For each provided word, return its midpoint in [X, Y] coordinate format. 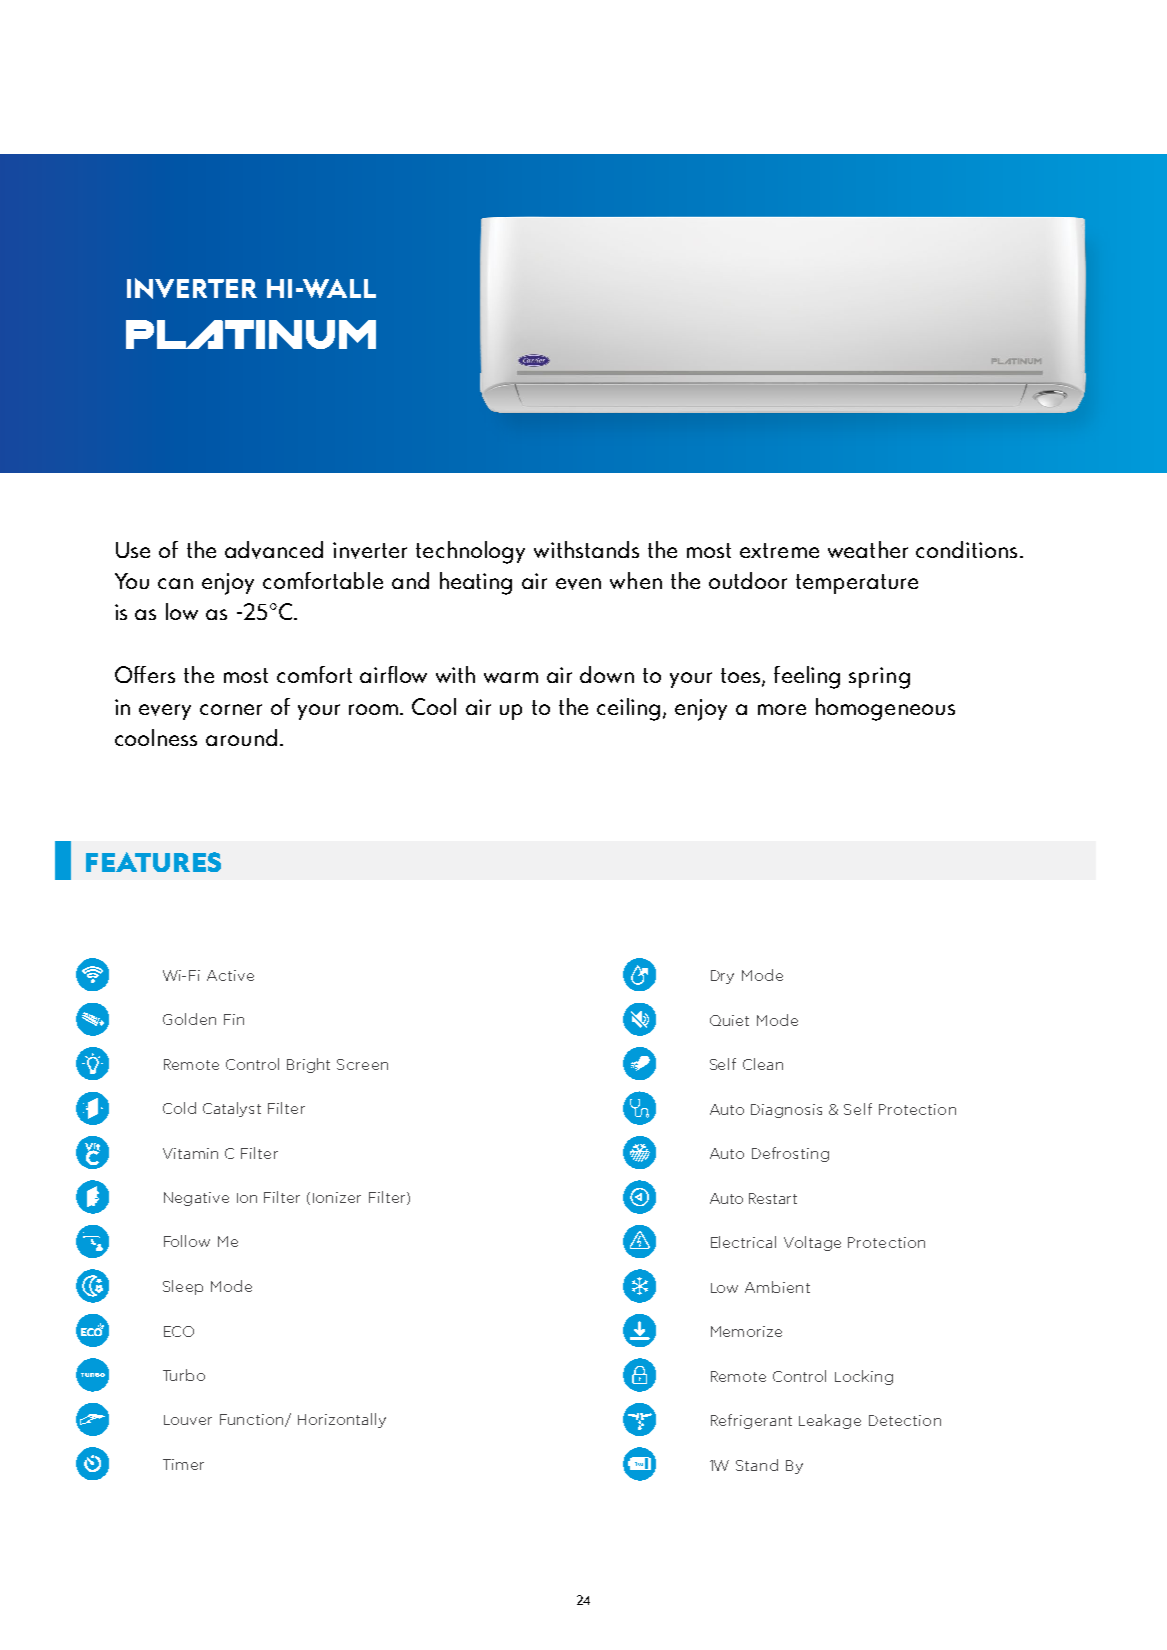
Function [253, 1420]
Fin [234, 1019]
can [175, 583]
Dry [722, 977]
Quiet [729, 1020]
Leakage [830, 1421]
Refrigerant [751, 1421]
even [578, 584]
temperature [857, 584]
